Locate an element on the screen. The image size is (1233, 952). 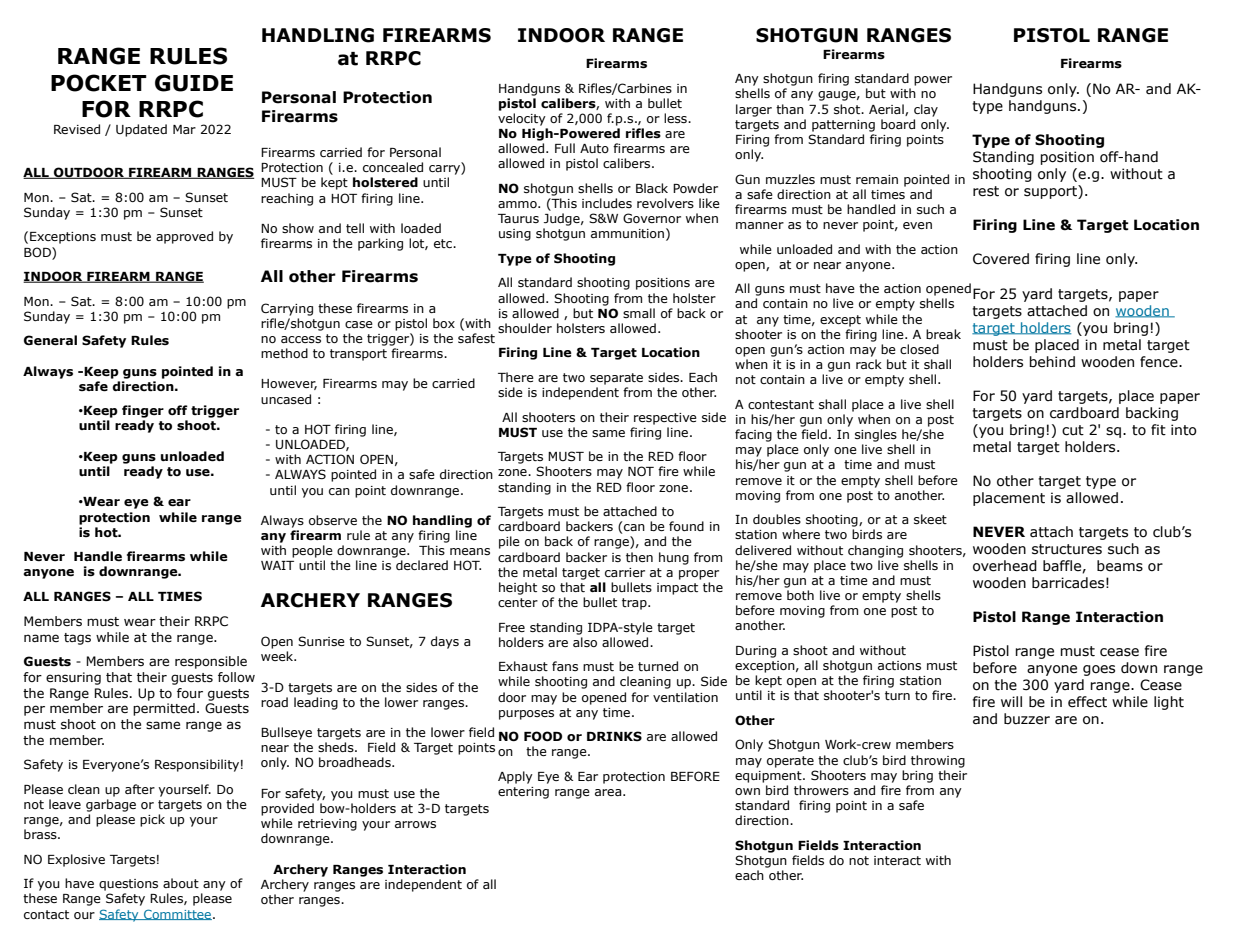
observe is located at coordinates (333, 520).
